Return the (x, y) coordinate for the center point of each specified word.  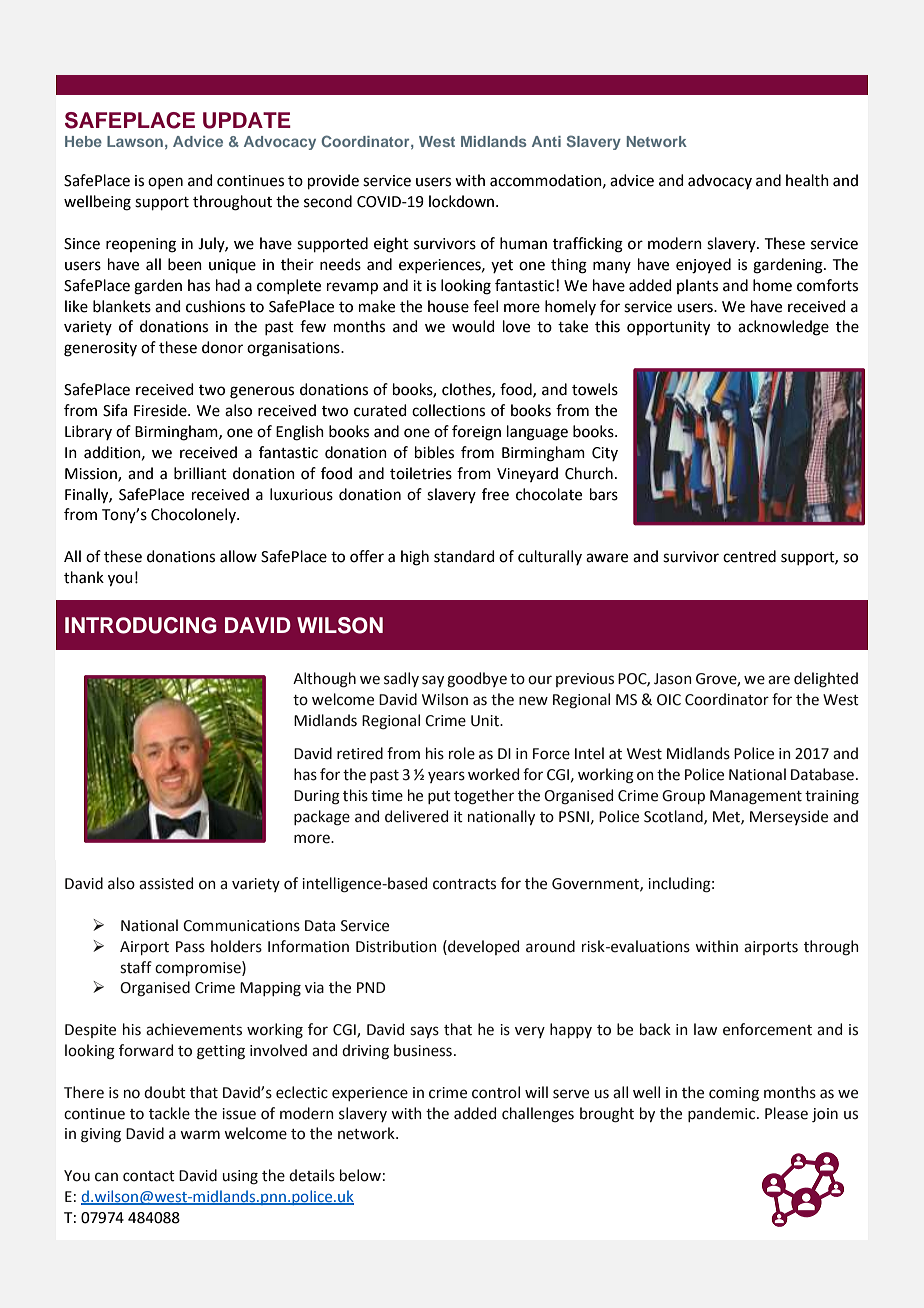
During (317, 797)
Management (756, 797)
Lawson (135, 141)
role (462, 753)
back (655, 1029)
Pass (190, 947)
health (807, 180)
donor (222, 347)
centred (749, 556)
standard (464, 556)
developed (482, 947)
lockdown (463, 201)
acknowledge (783, 328)
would (473, 326)
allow (238, 556)
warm (200, 1135)
